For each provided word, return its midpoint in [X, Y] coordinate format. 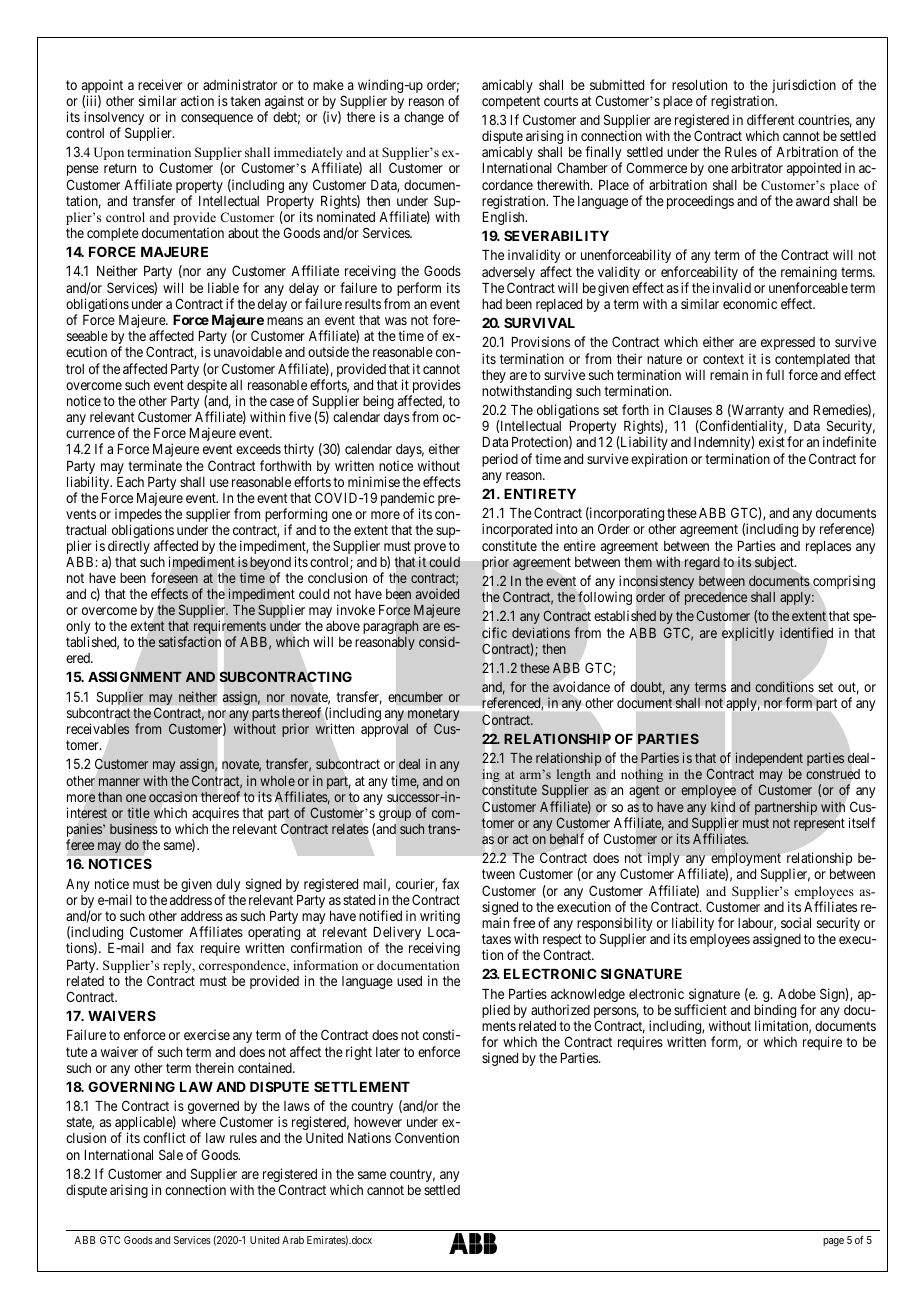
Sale [171, 1154]
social [796, 922]
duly [228, 887]
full [775, 374]
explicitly [748, 634]
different [771, 119]
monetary [433, 716]
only [78, 629]
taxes [496, 939]
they [494, 376]
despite [207, 387]
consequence [217, 119]
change [424, 118]
